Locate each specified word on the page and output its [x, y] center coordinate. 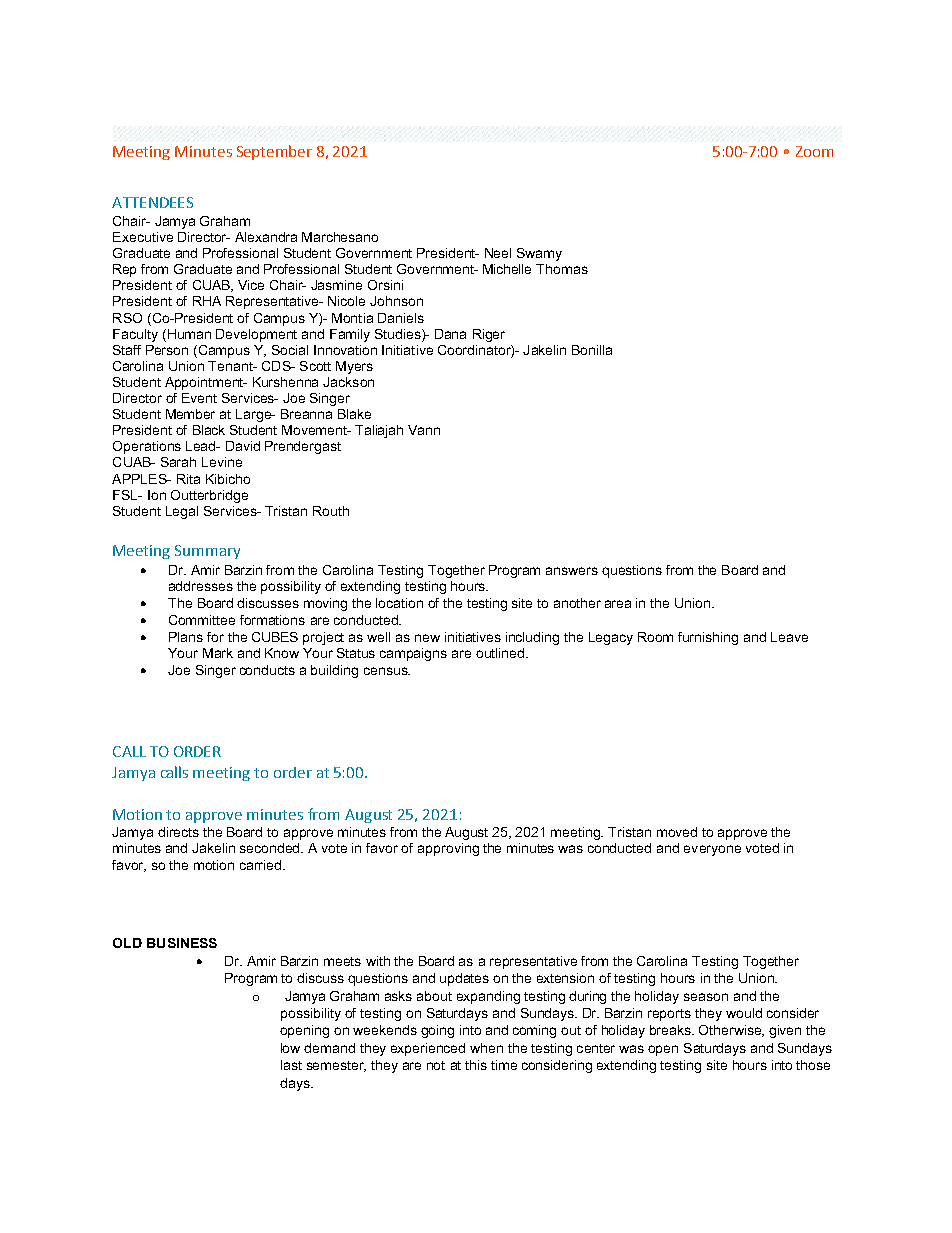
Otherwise [731, 1031]
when [486, 1048]
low [290, 1048]
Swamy [539, 254]
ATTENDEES [152, 202]
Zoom [814, 151]
